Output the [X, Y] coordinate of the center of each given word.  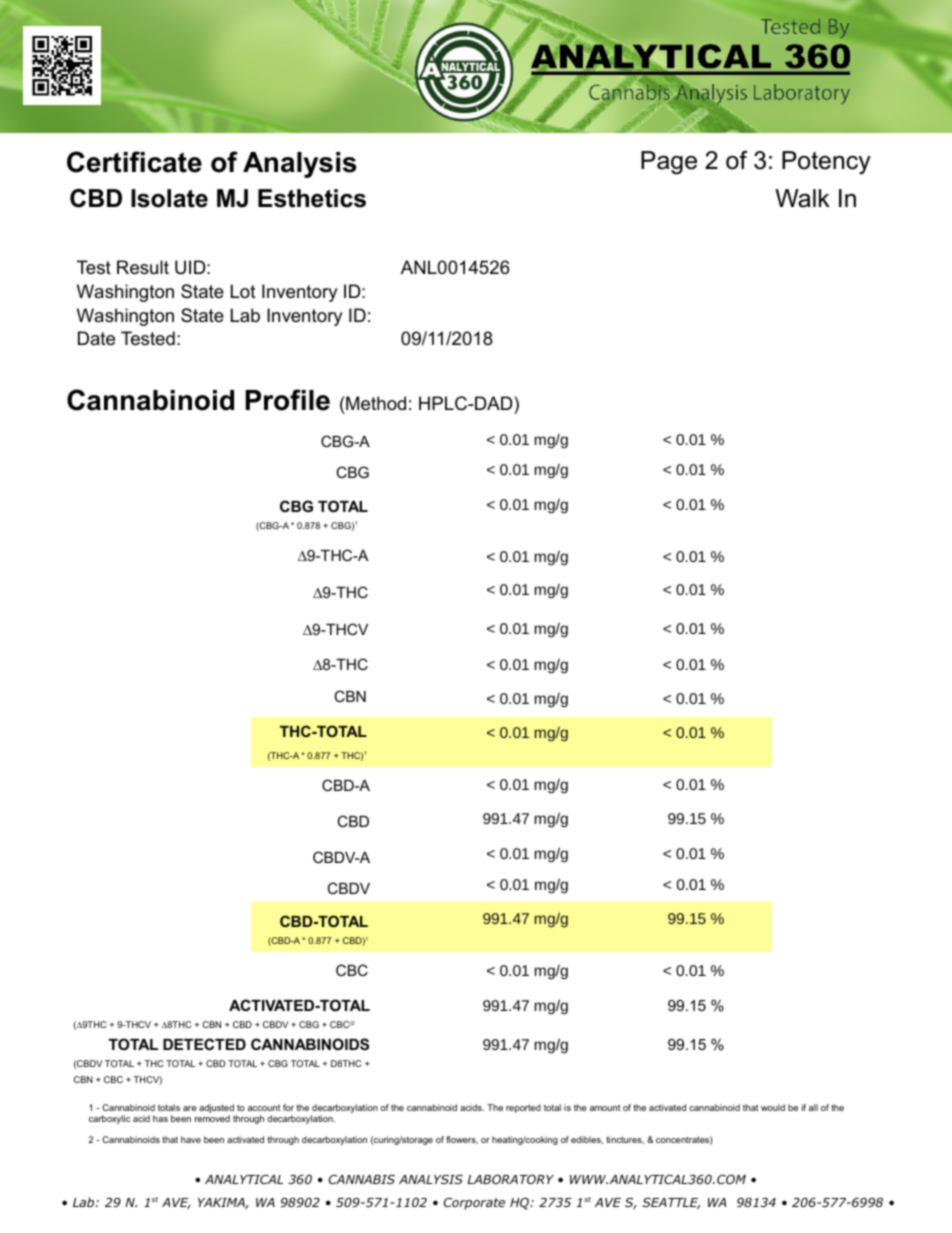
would [773, 1107]
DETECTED [204, 1044]
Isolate [169, 198]
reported [523, 1108]
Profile [287, 400]
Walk [802, 198]
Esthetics [312, 198]
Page [669, 163]
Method [375, 403]
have [191, 1139]
